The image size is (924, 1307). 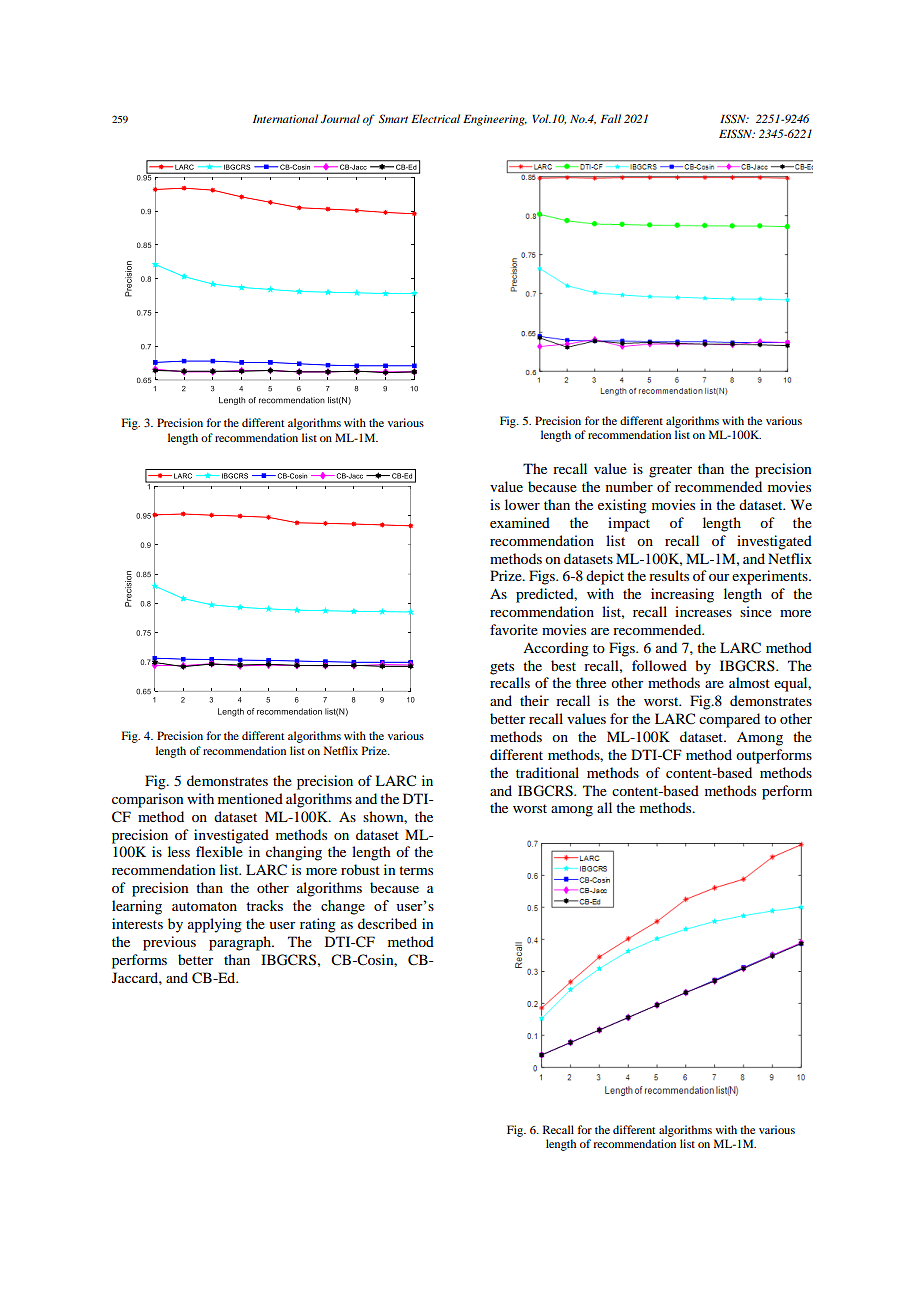 I want to click on mentioned, so click(x=250, y=798).
